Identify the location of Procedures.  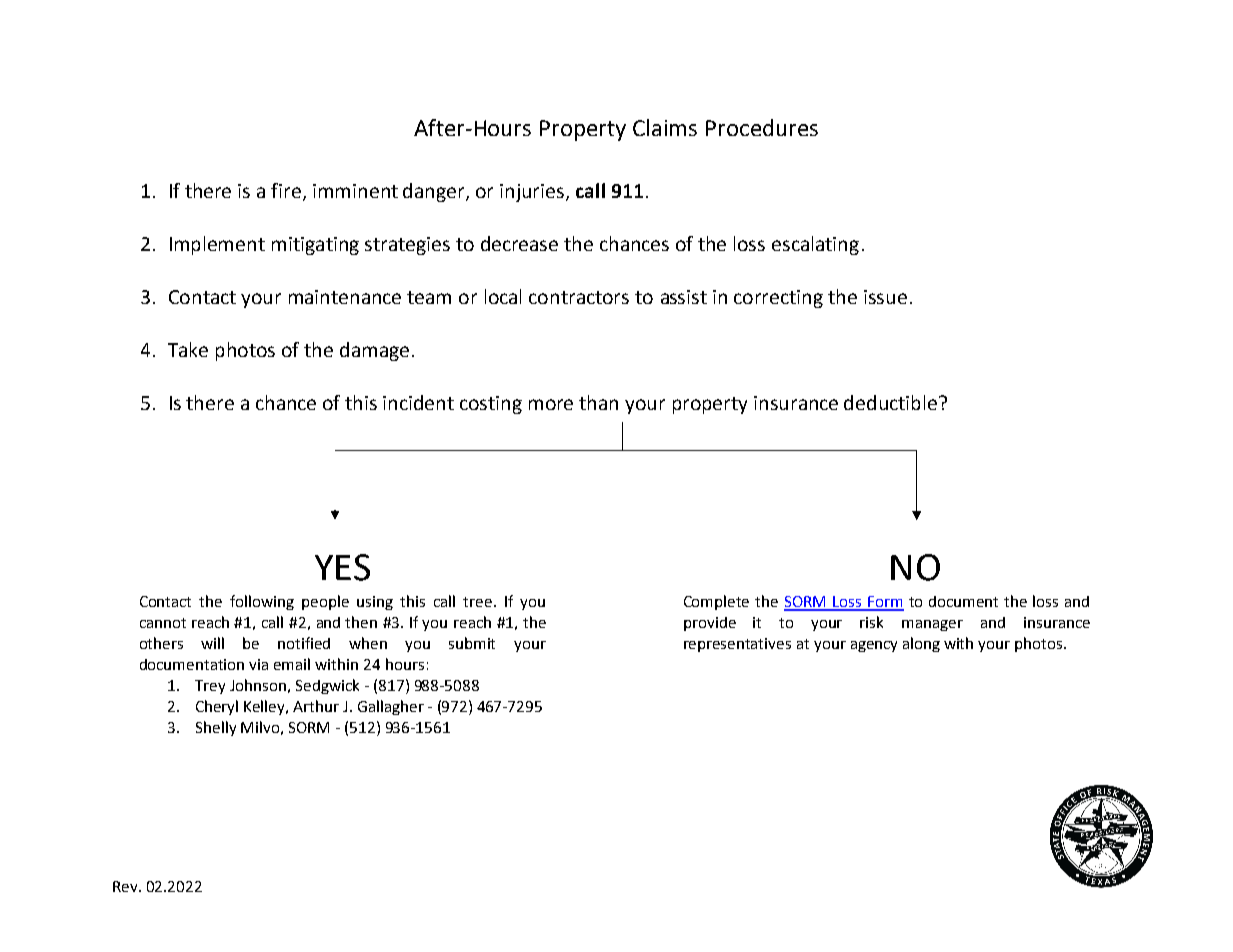
(762, 127).
